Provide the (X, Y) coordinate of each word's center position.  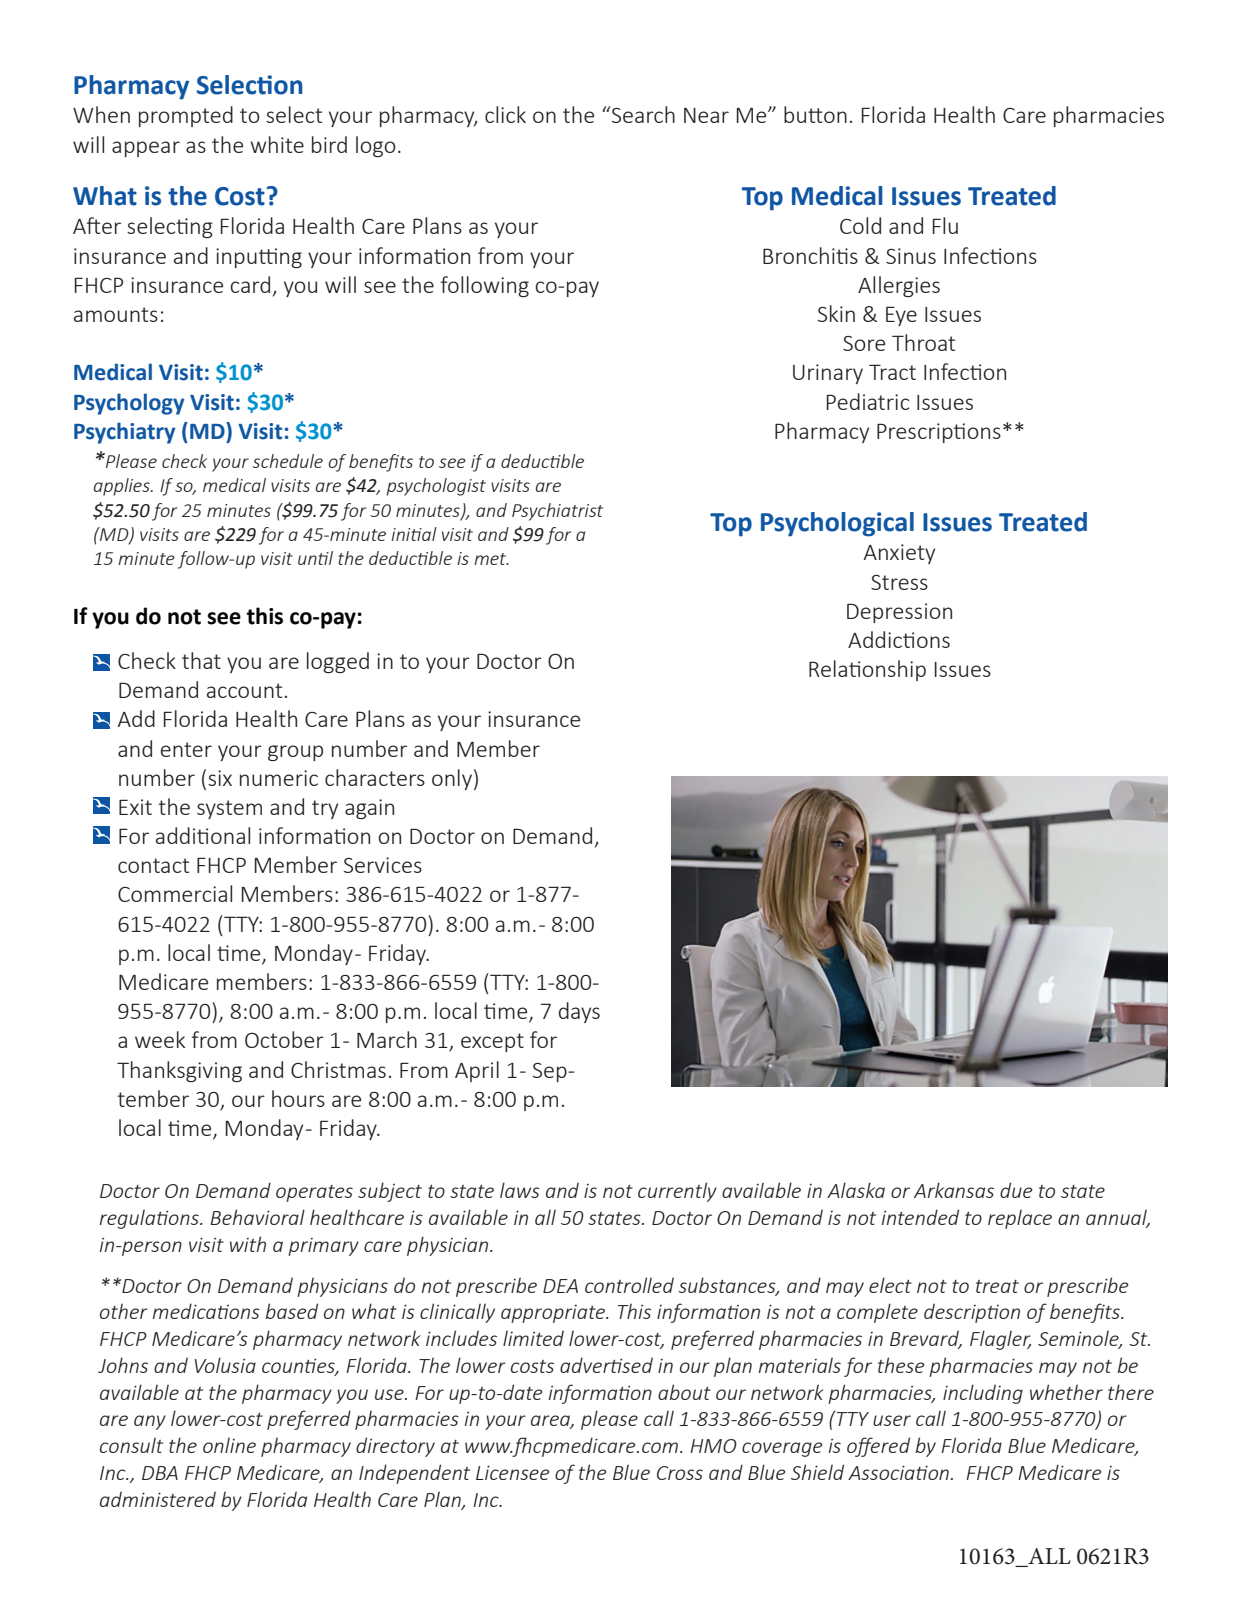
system (229, 809)
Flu (945, 225)
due (1016, 1190)
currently (677, 1192)
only (452, 779)
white (277, 144)
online (229, 1445)
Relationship (867, 670)
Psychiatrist (557, 512)
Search (642, 114)
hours (298, 1098)
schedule (287, 461)
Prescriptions (939, 433)
